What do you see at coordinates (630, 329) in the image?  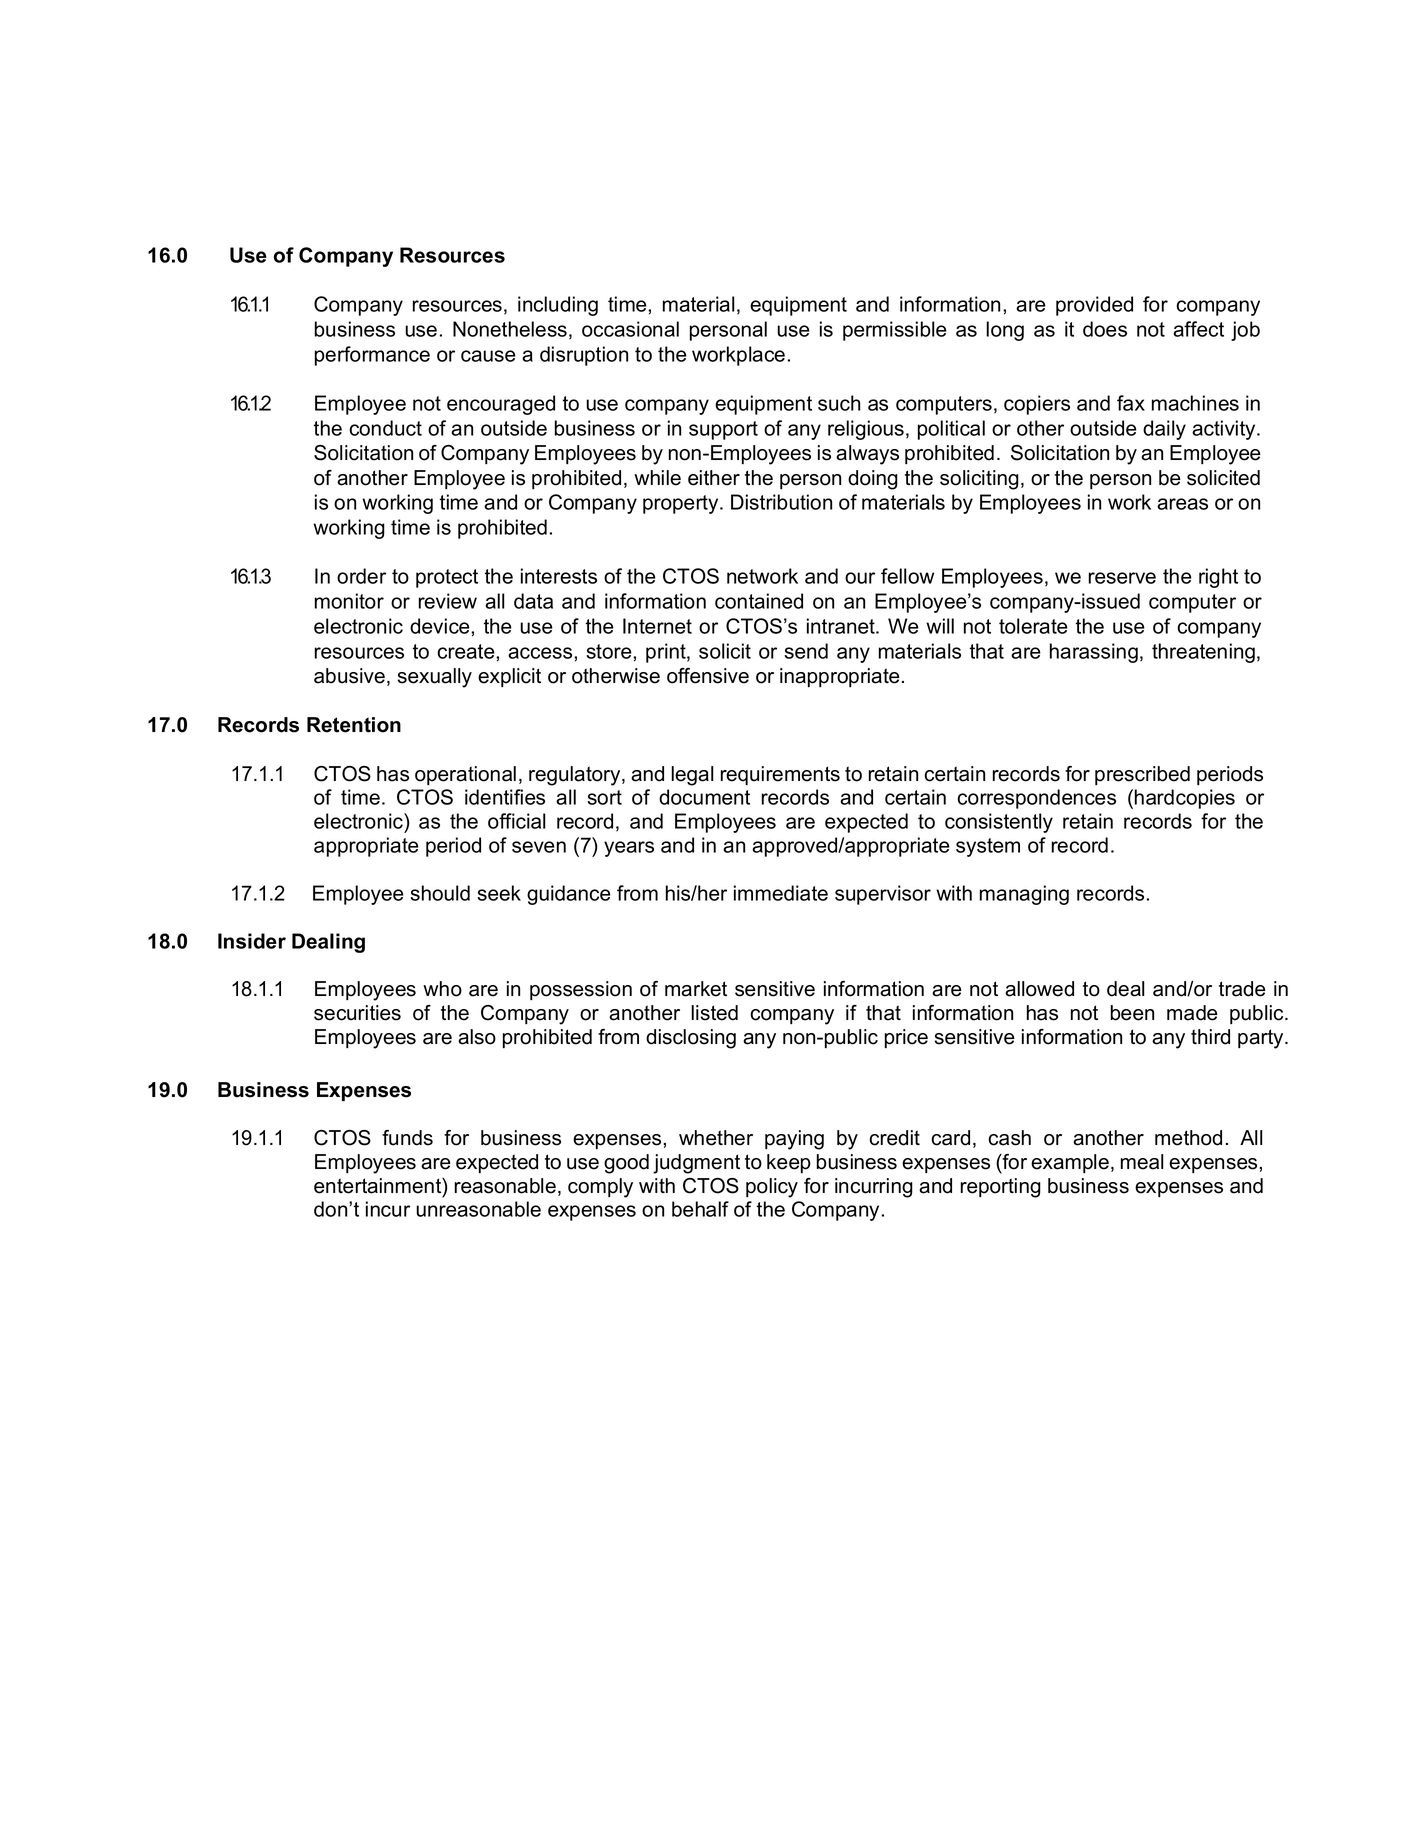 I see `occasional` at bounding box center [630, 329].
